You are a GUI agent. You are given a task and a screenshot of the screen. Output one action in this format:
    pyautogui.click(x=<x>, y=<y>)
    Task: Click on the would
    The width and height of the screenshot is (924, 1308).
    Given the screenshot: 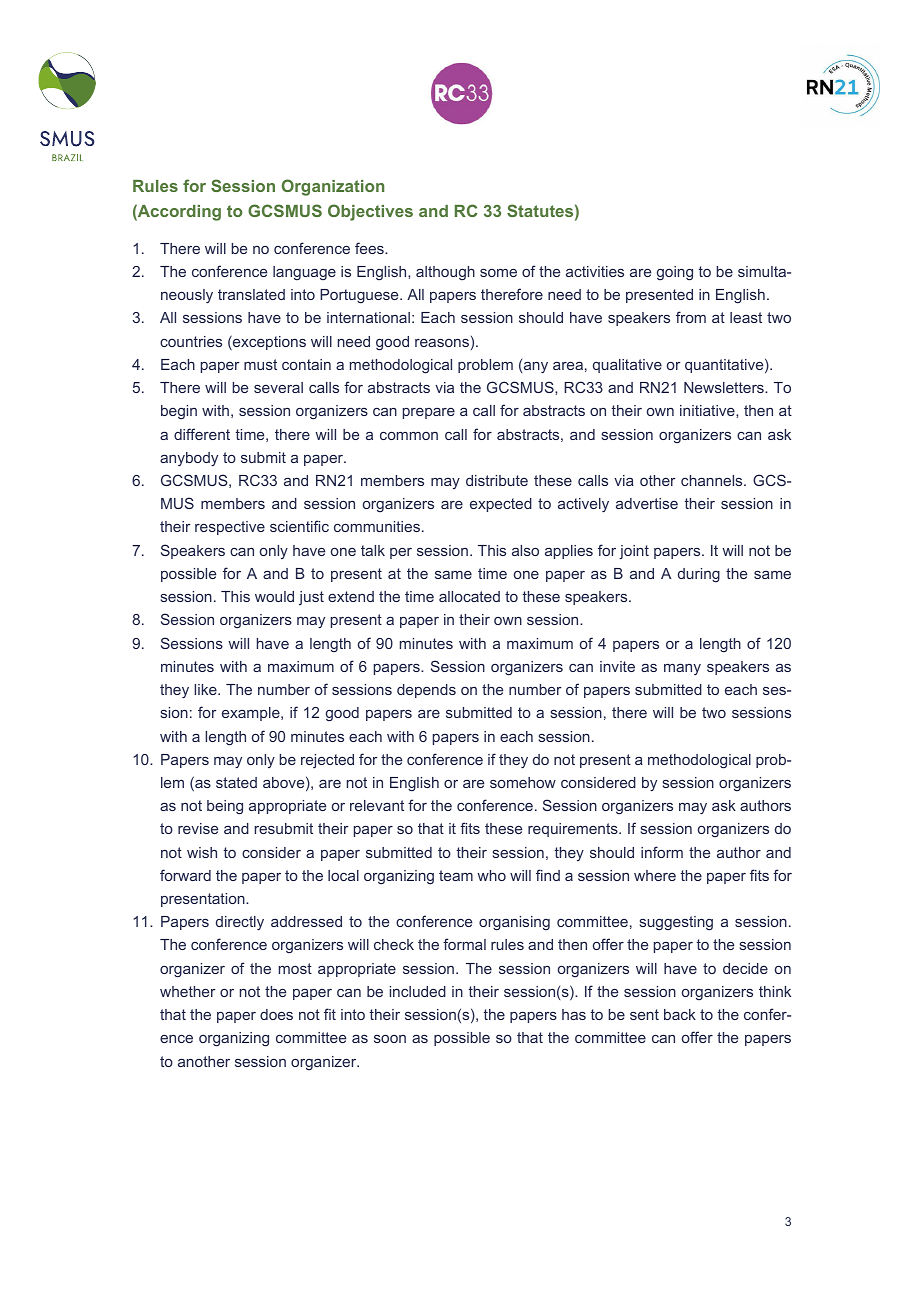 What is the action you would take?
    pyautogui.click(x=274, y=596)
